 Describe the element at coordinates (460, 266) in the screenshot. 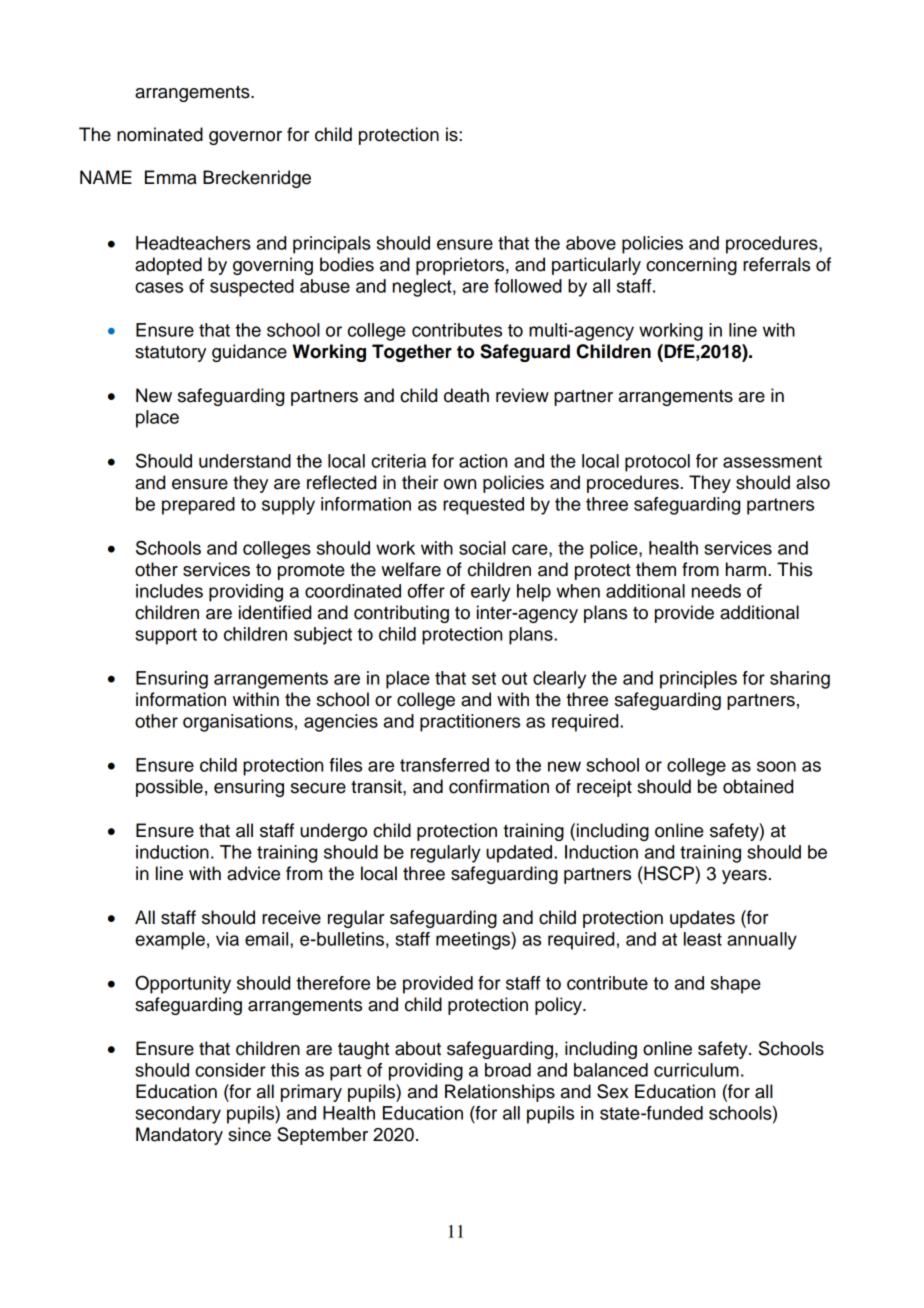

I see `proprietors` at that location.
